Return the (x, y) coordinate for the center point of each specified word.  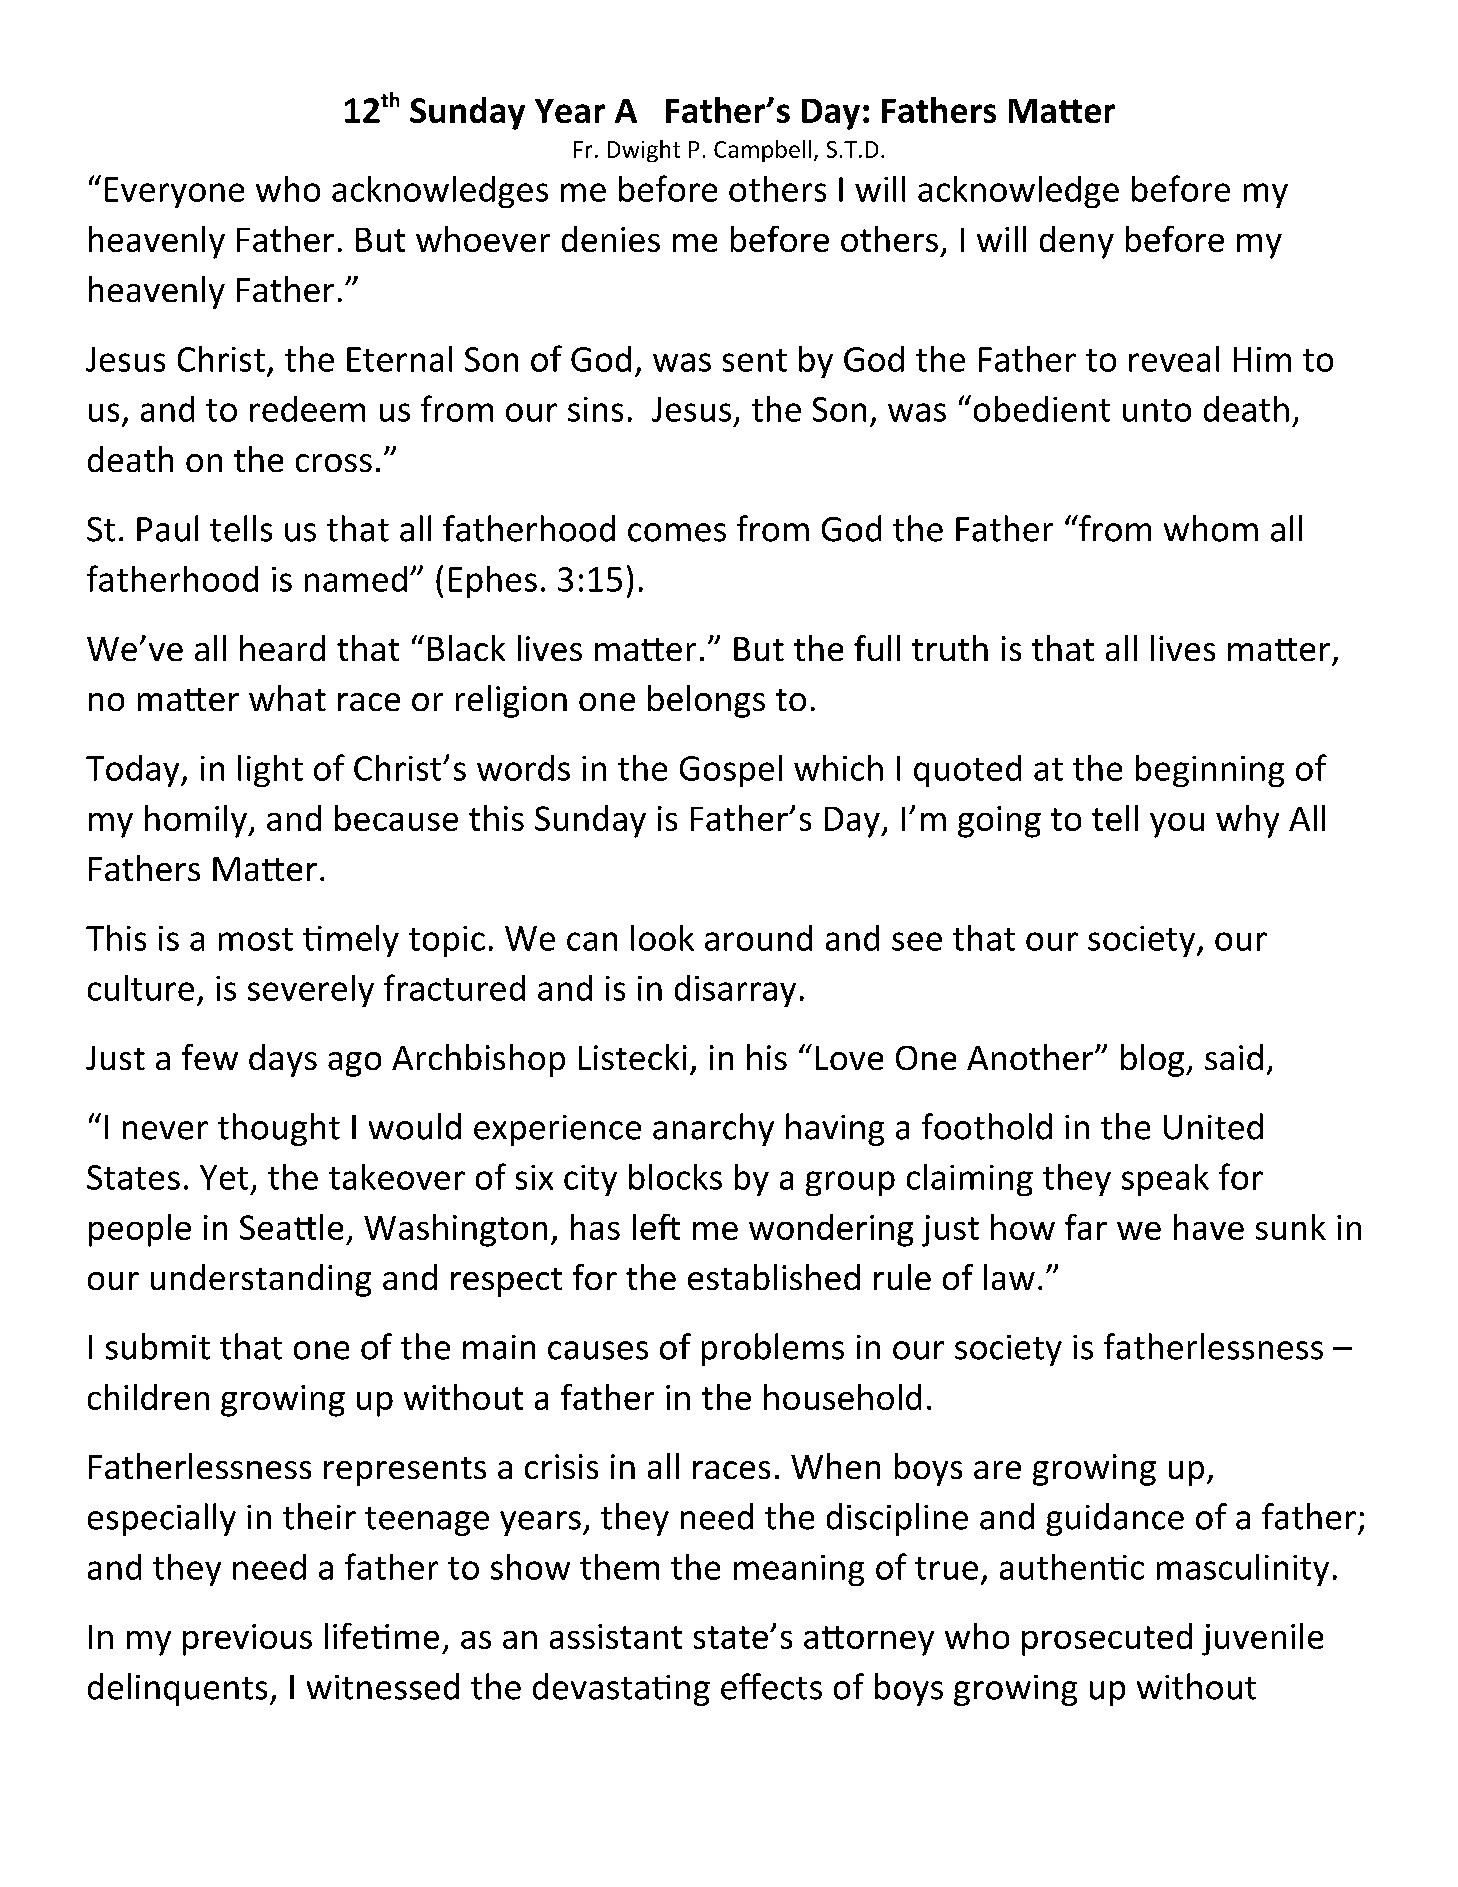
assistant (616, 1636)
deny (1077, 242)
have (1209, 1227)
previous (247, 1640)
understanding (261, 1280)
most (256, 939)
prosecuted (1107, 1639)
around (758, 938)
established (774, 1277)
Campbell (762, 151)
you (1177, 825)
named (356, 579)
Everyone (174, 192)
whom (1211, 528)
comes (677, 532)
